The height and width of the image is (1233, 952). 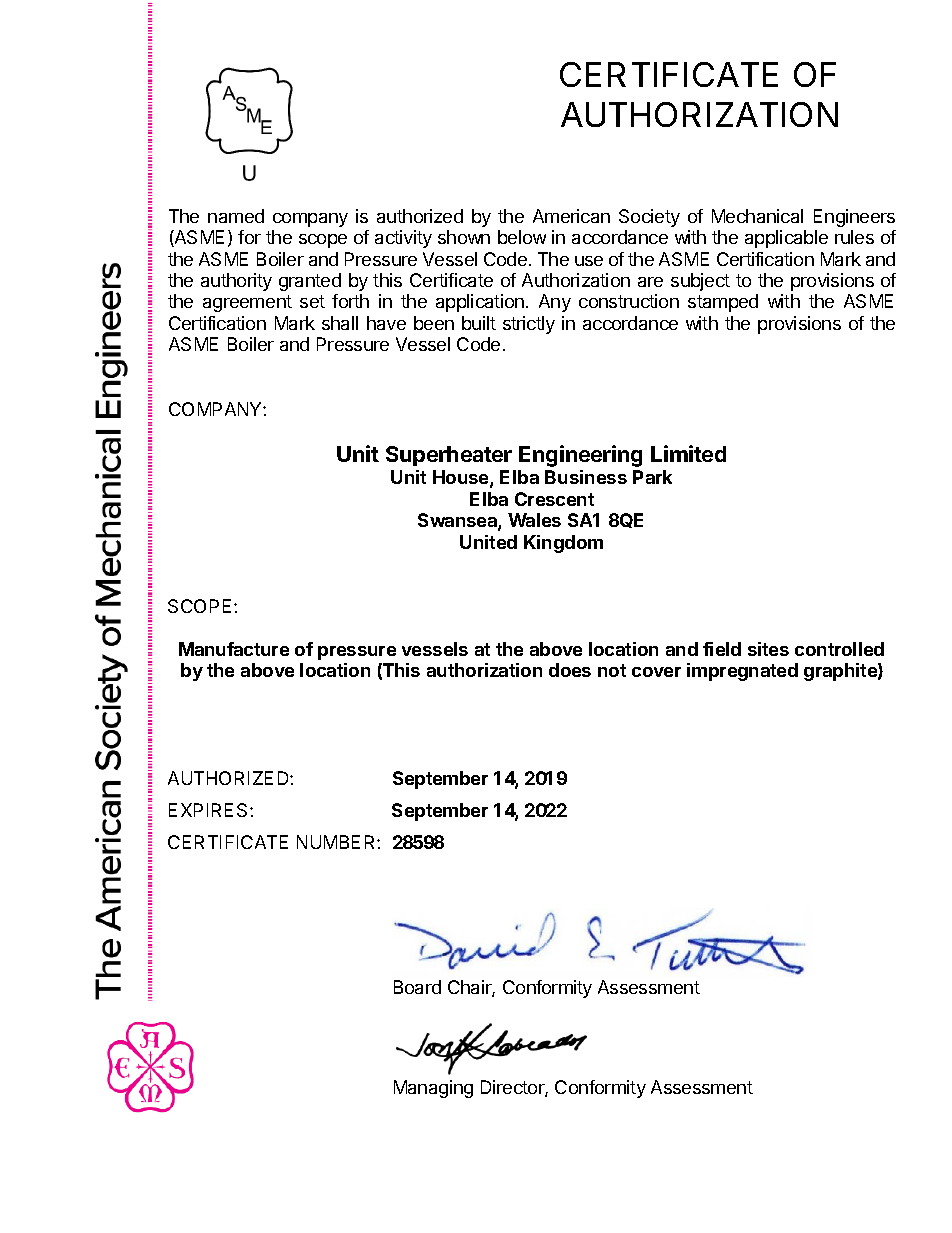 I want to click on applicable, so click(x=786, y=239).
